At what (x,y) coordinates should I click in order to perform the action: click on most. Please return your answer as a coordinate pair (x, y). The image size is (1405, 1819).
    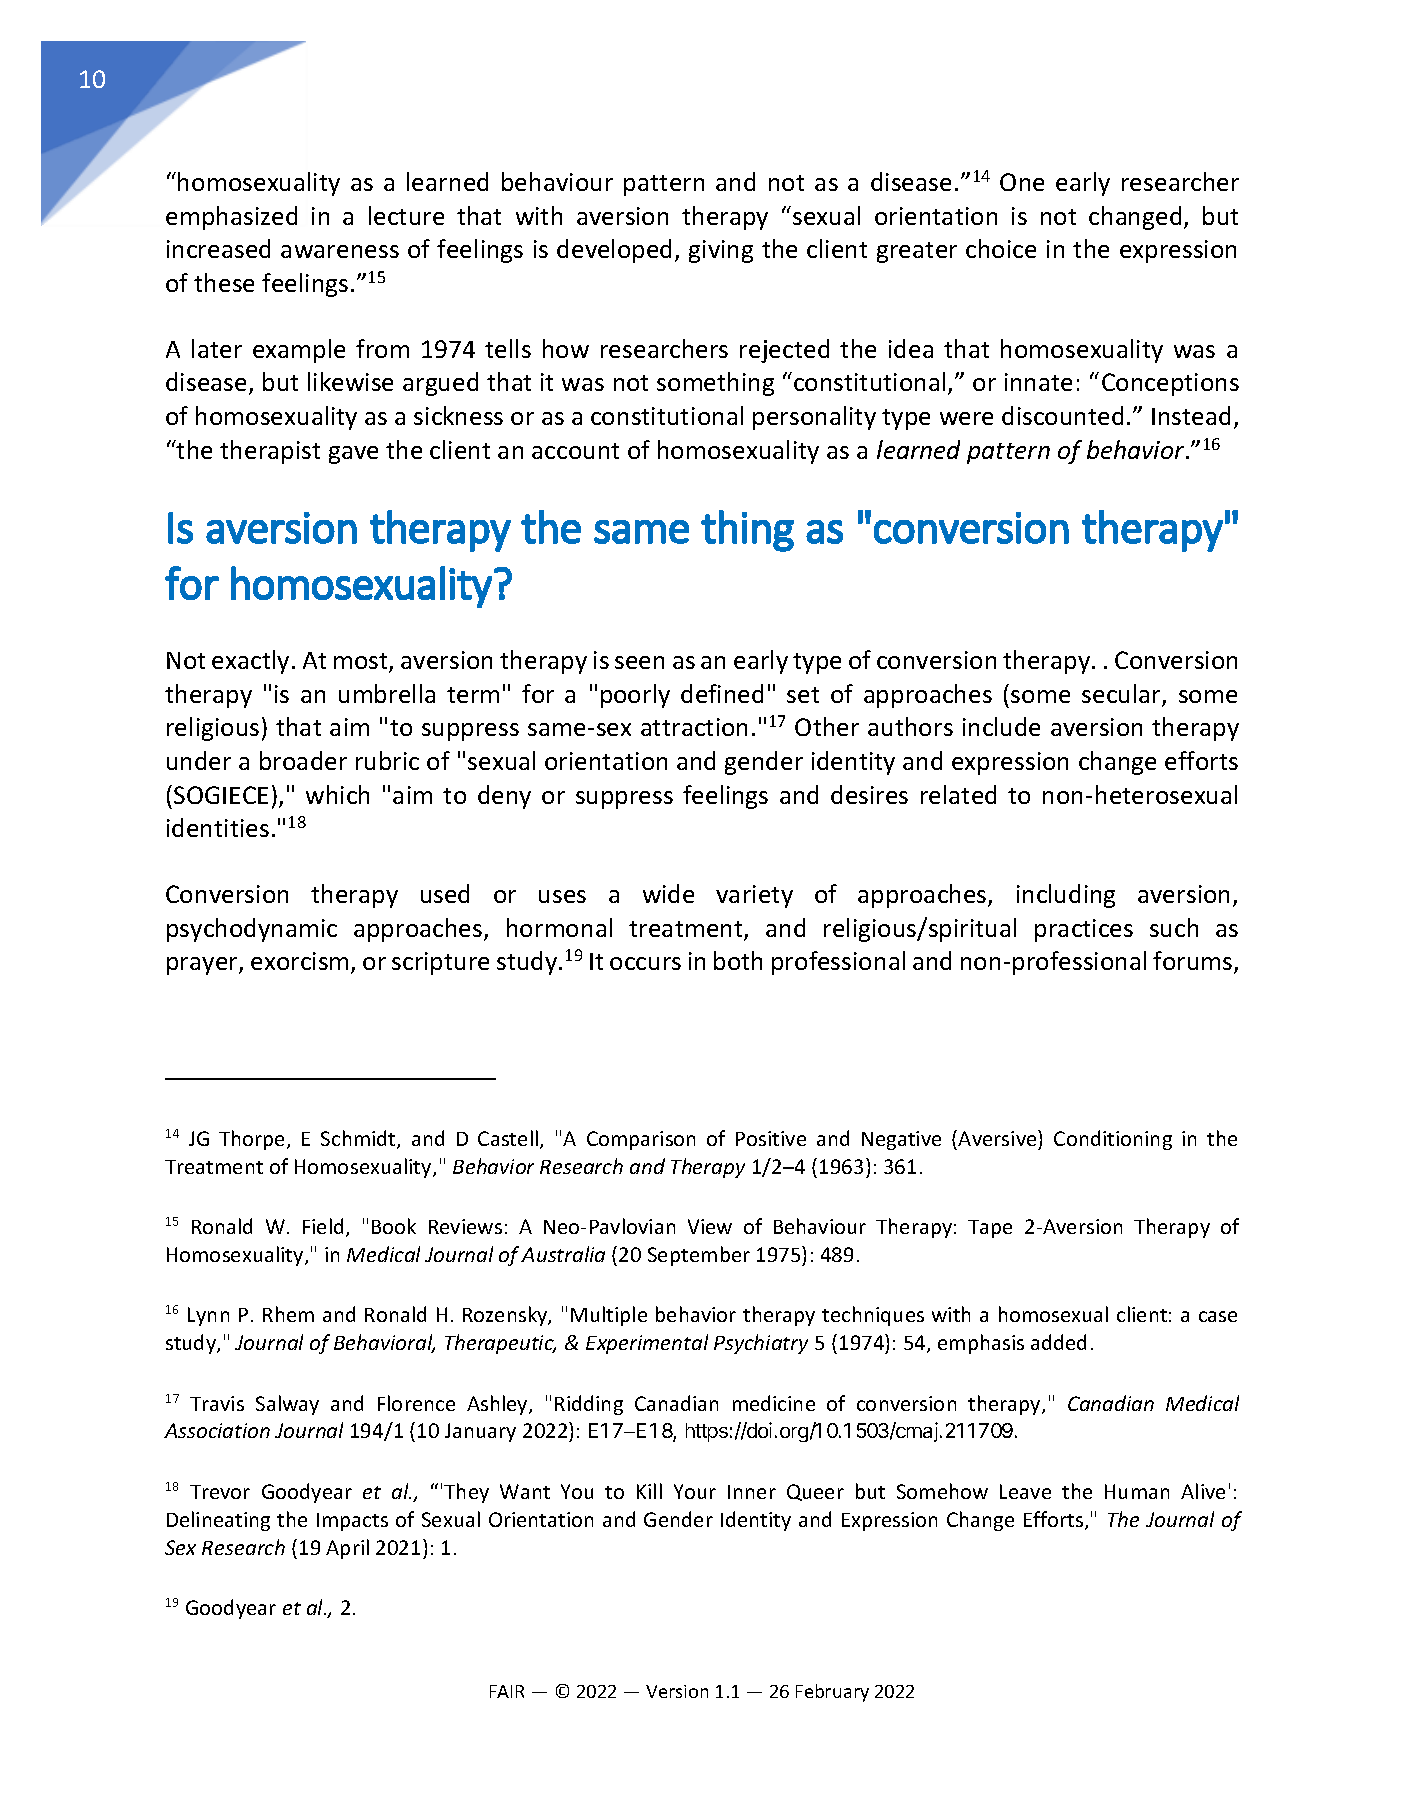
    Looking at the image, I should click on (362, 662).
